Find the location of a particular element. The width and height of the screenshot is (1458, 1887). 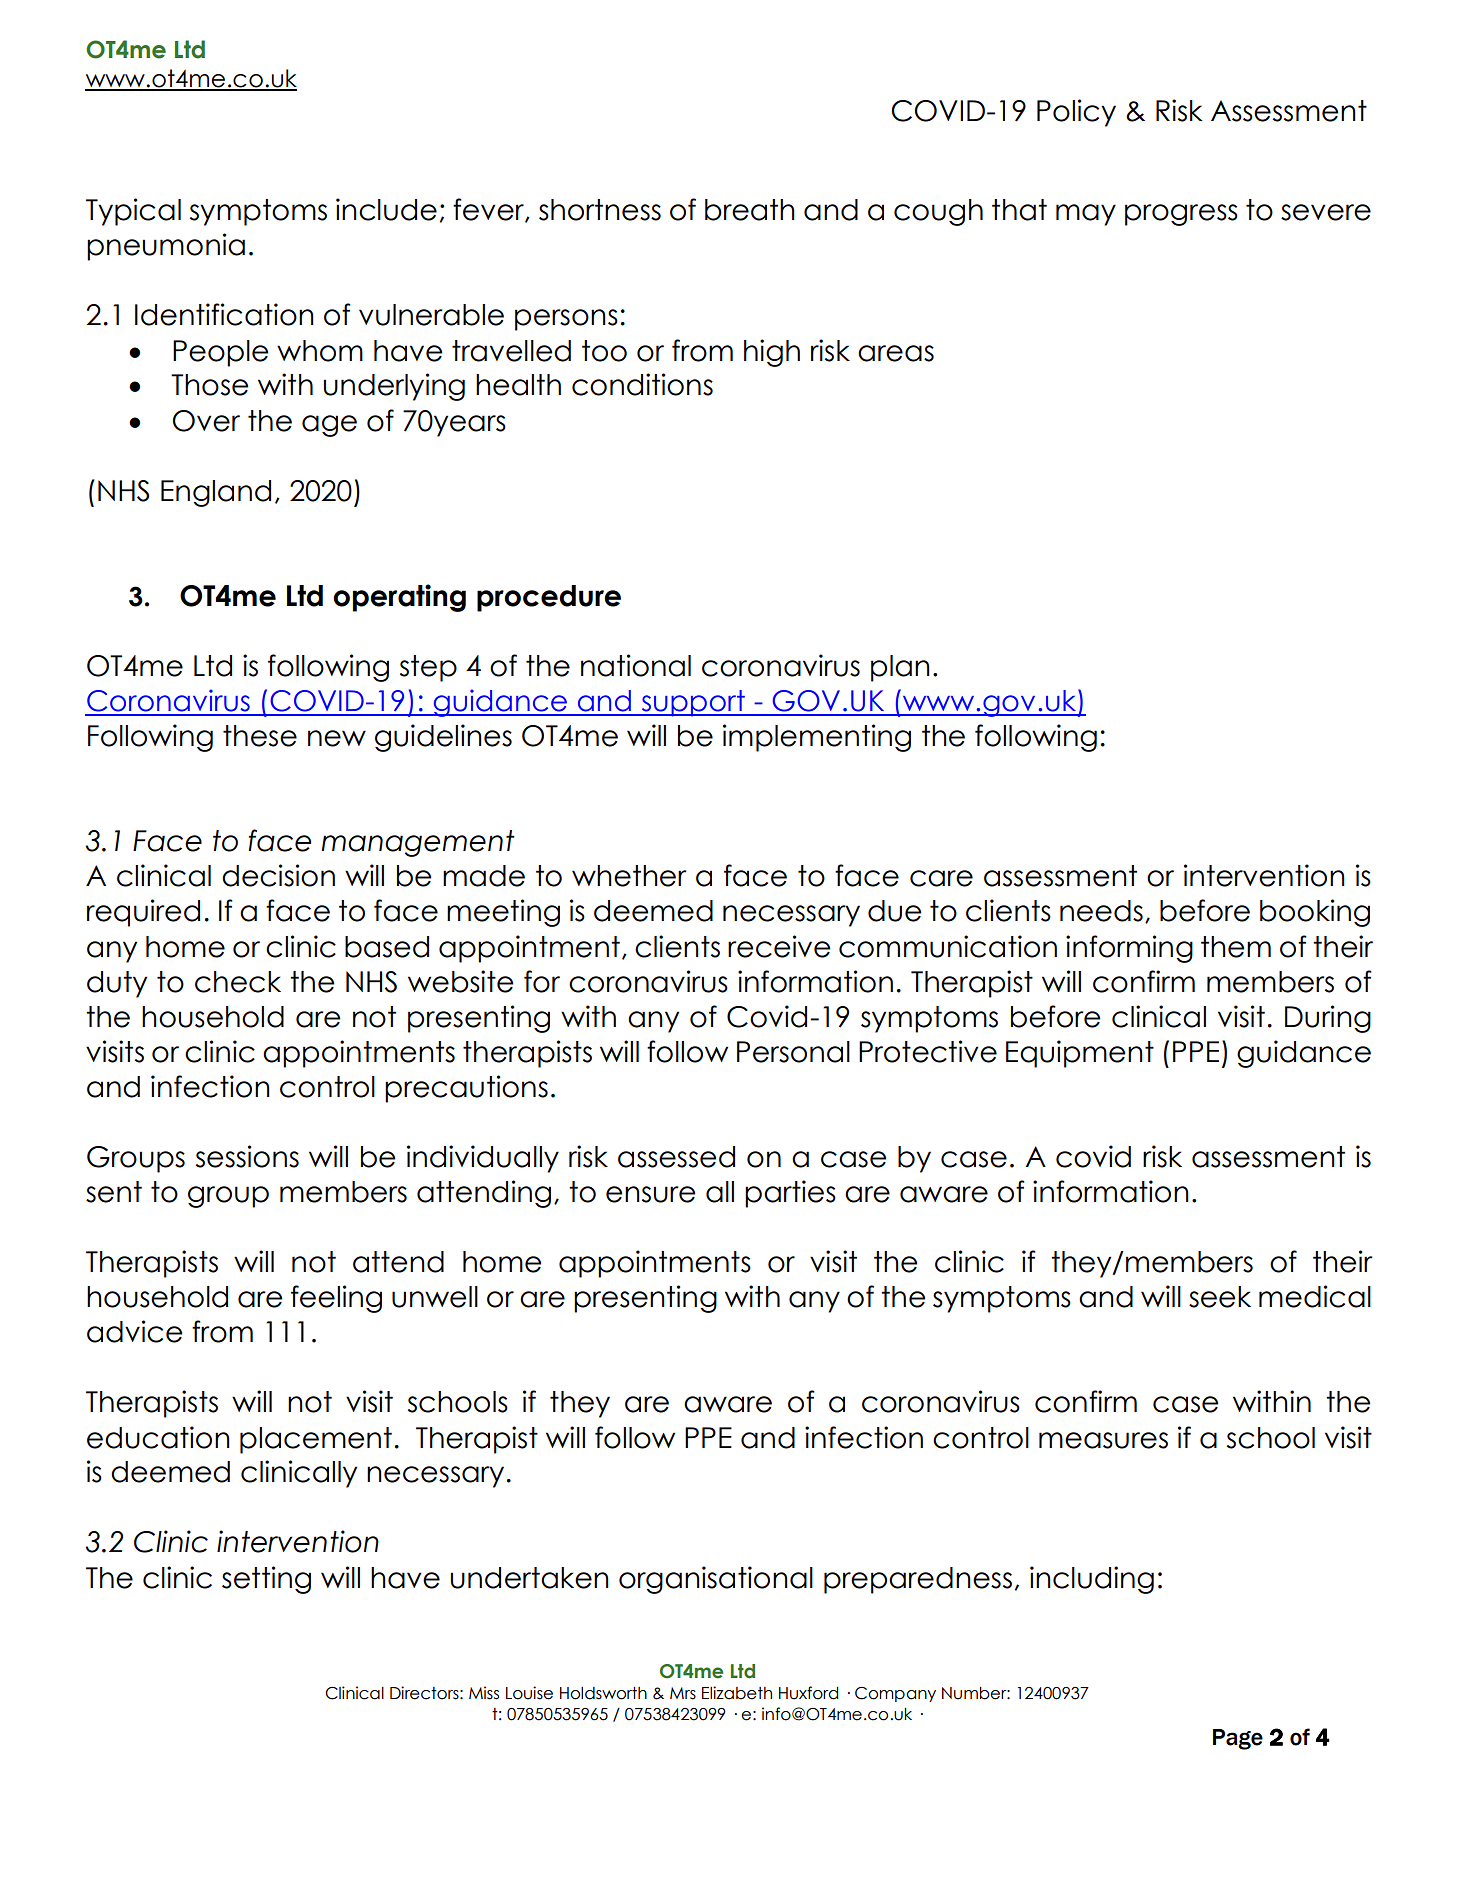

receive is located at coordinates (779, 946).
